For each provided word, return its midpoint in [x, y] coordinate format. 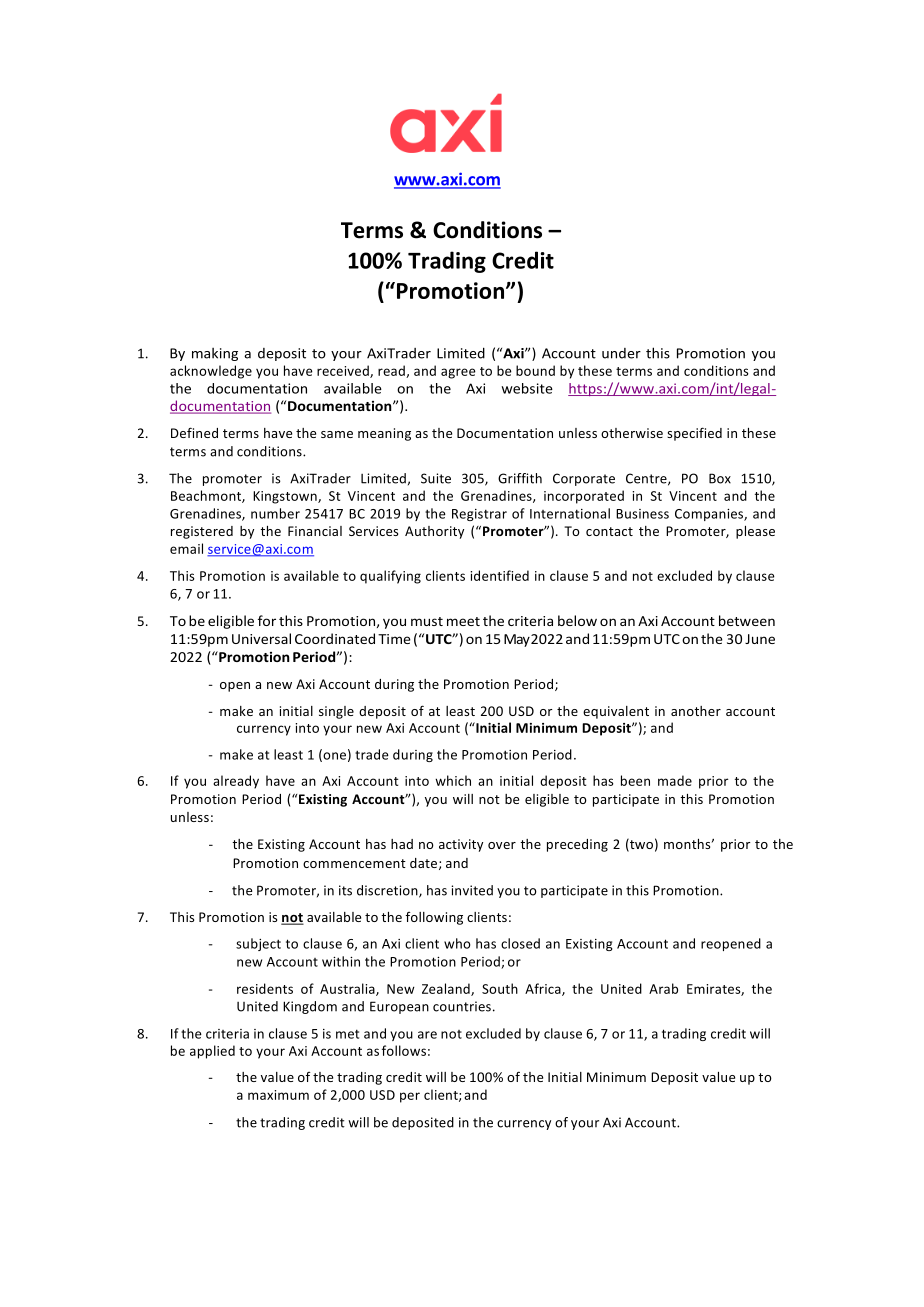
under [621, 353]
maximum [278, 1095]
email [186, 548]
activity [461, 845]
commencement [354, 863]
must [427, 621]
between [747, 620]
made [675, 780]
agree [458, 373]
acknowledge [211, 372]
